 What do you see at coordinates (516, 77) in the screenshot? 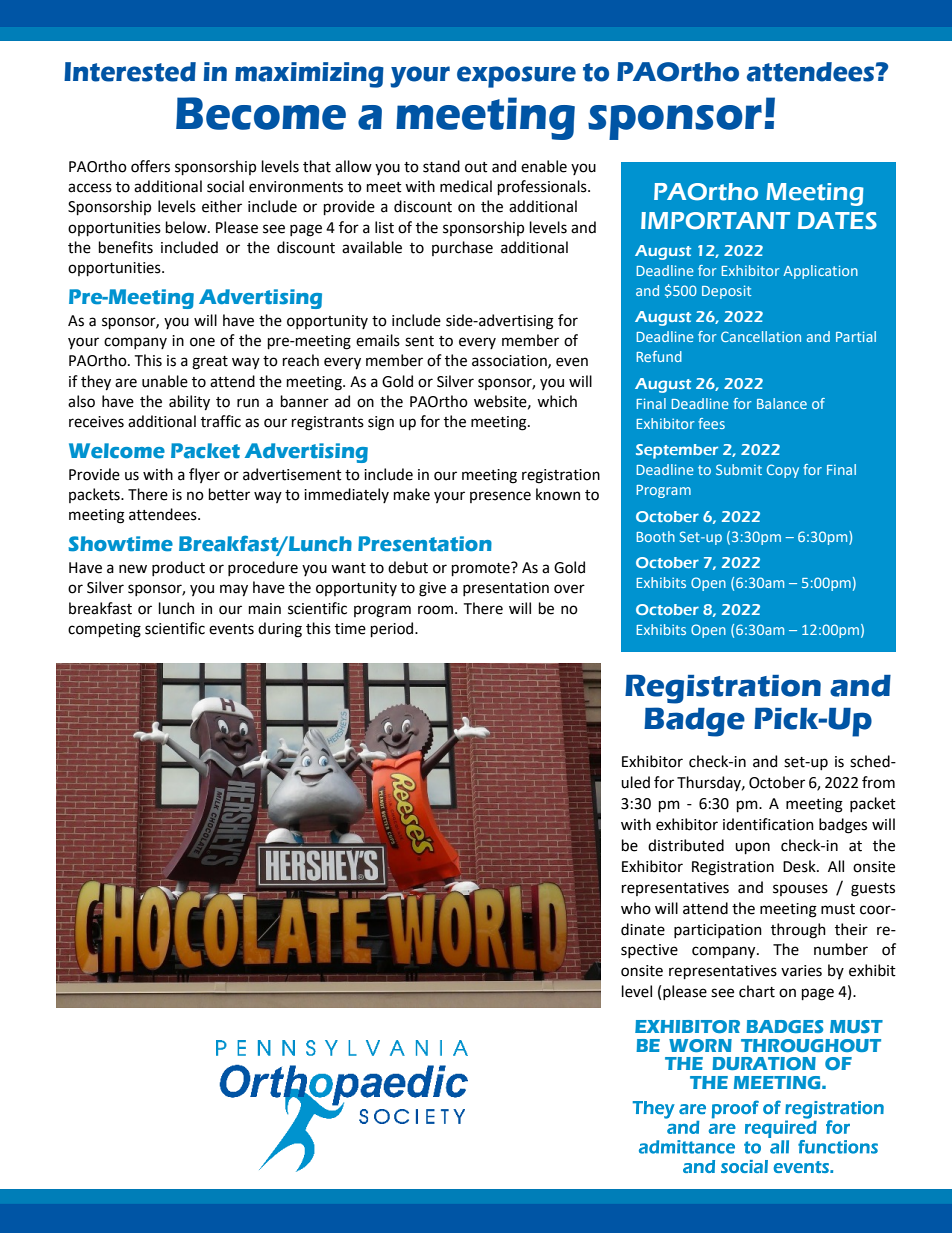
I see `exposure` at bounding box center [516, 77].
